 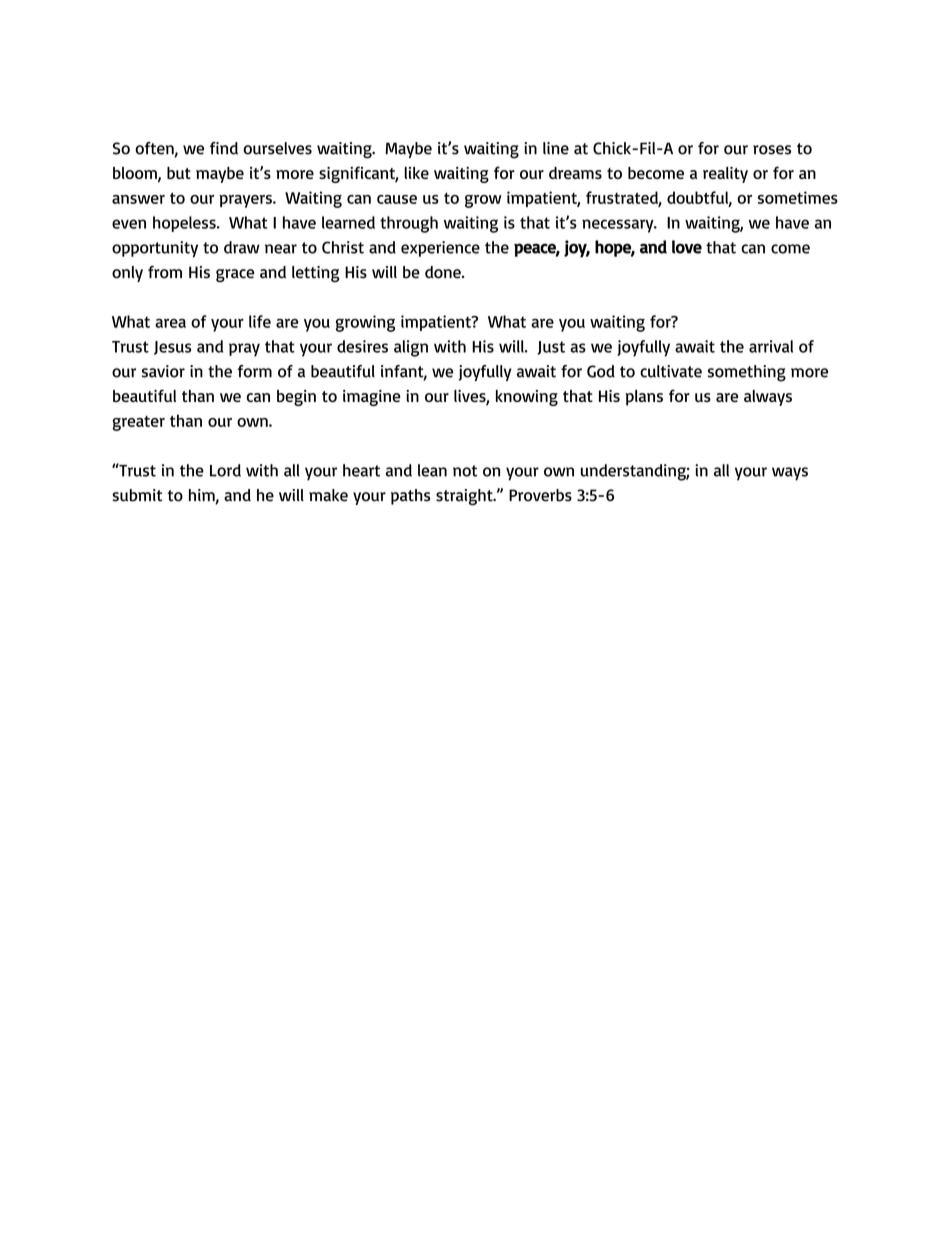 What do you see at coordinates (725, 175) in the screenshot?
I see `reality` at bounding box center [725, 175].
